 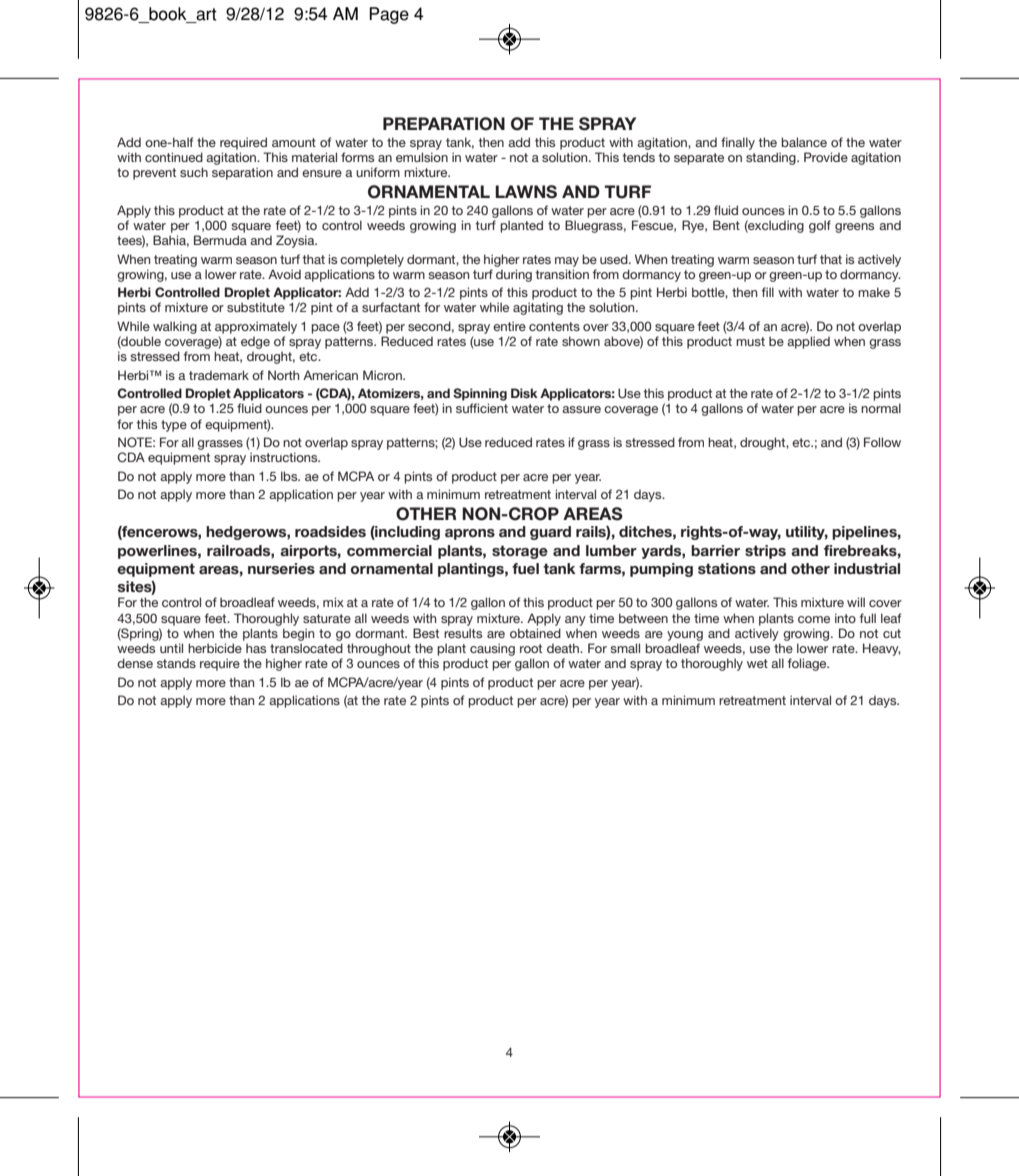 What do you see at coordinates (808, 664) in the page?
I see `foliage` at bounding box center [808, 664].
